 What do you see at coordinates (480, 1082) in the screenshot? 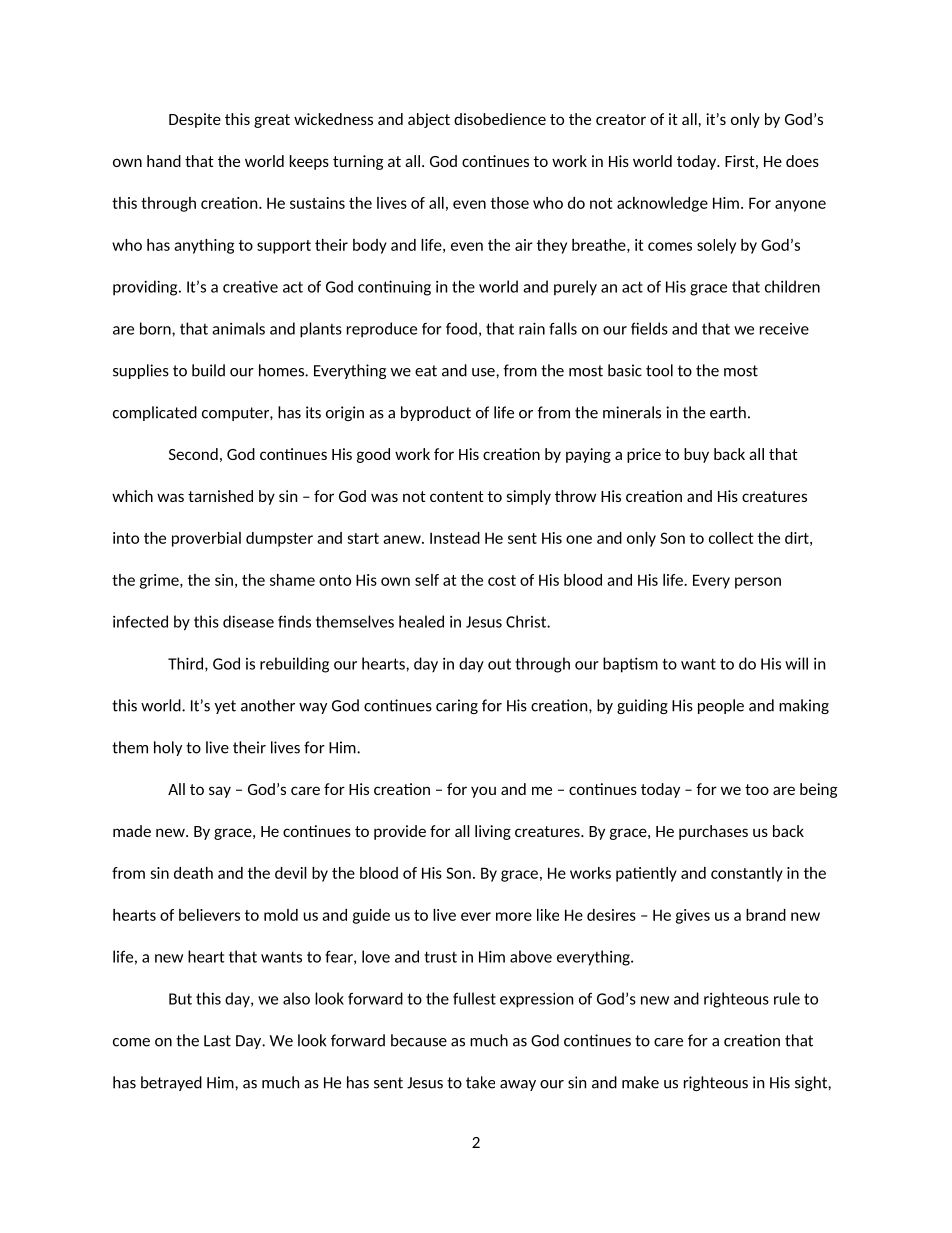
I see `take` at bounding box center [480, 1082].
